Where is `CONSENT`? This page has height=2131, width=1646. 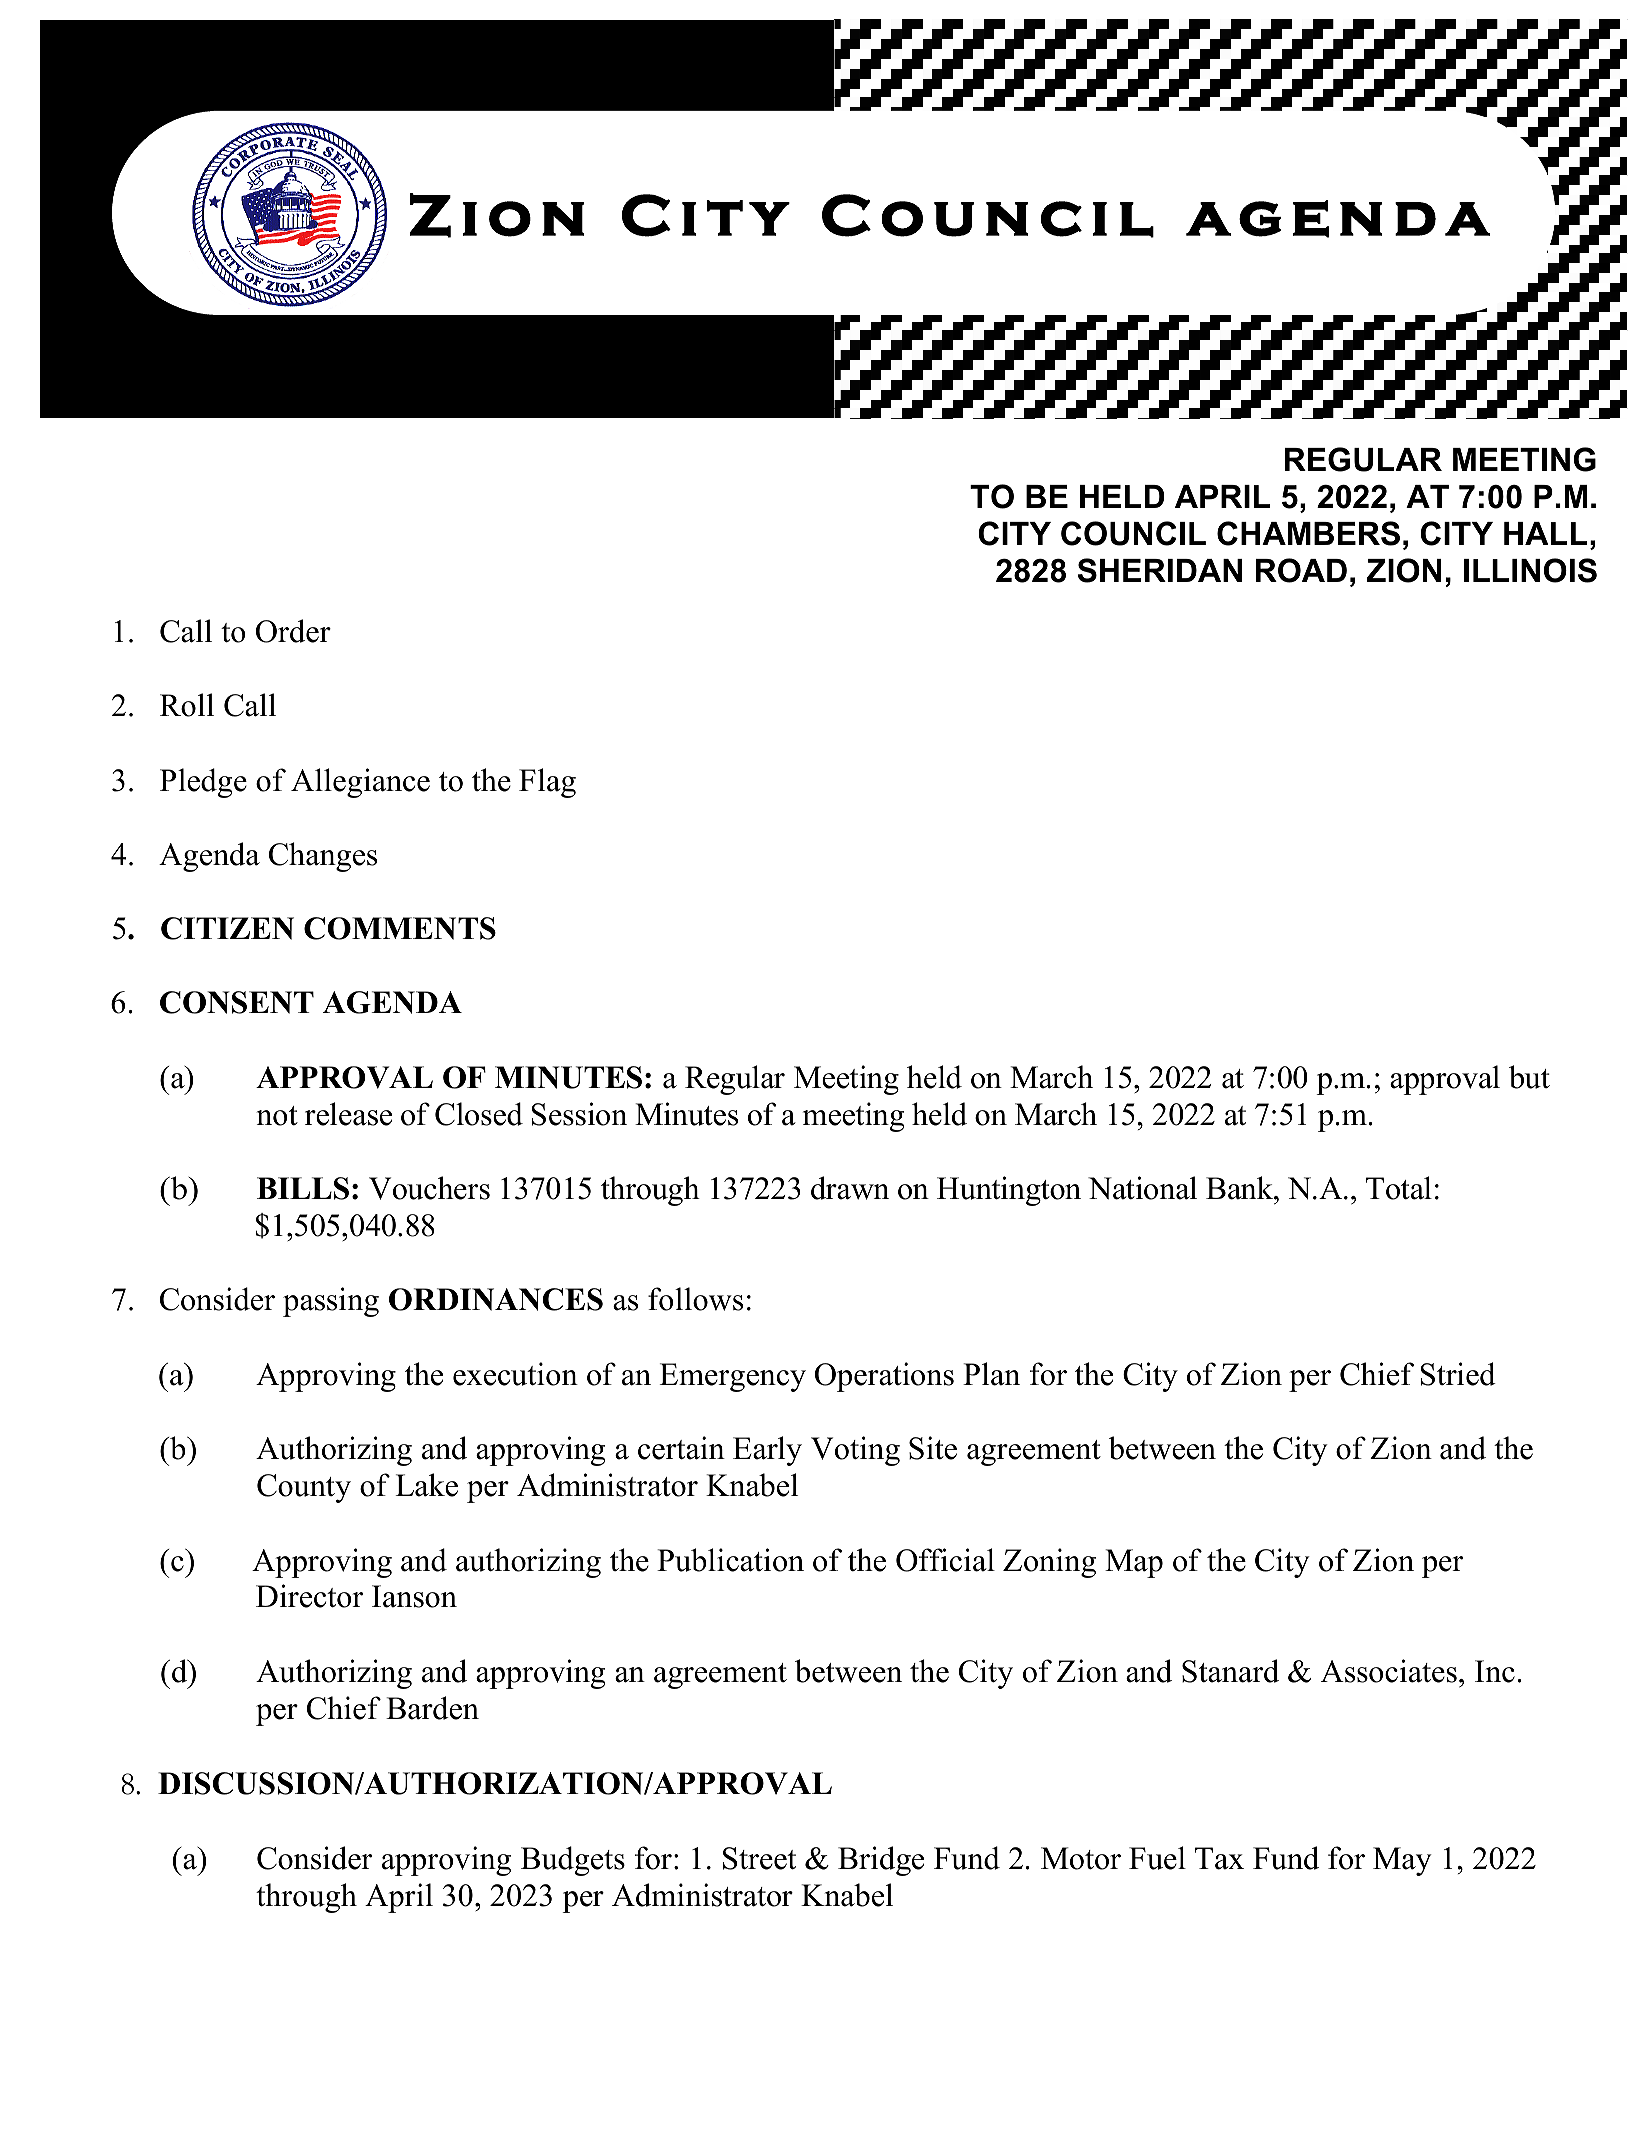 CONSENT is located at coordinates (237, 1002).
